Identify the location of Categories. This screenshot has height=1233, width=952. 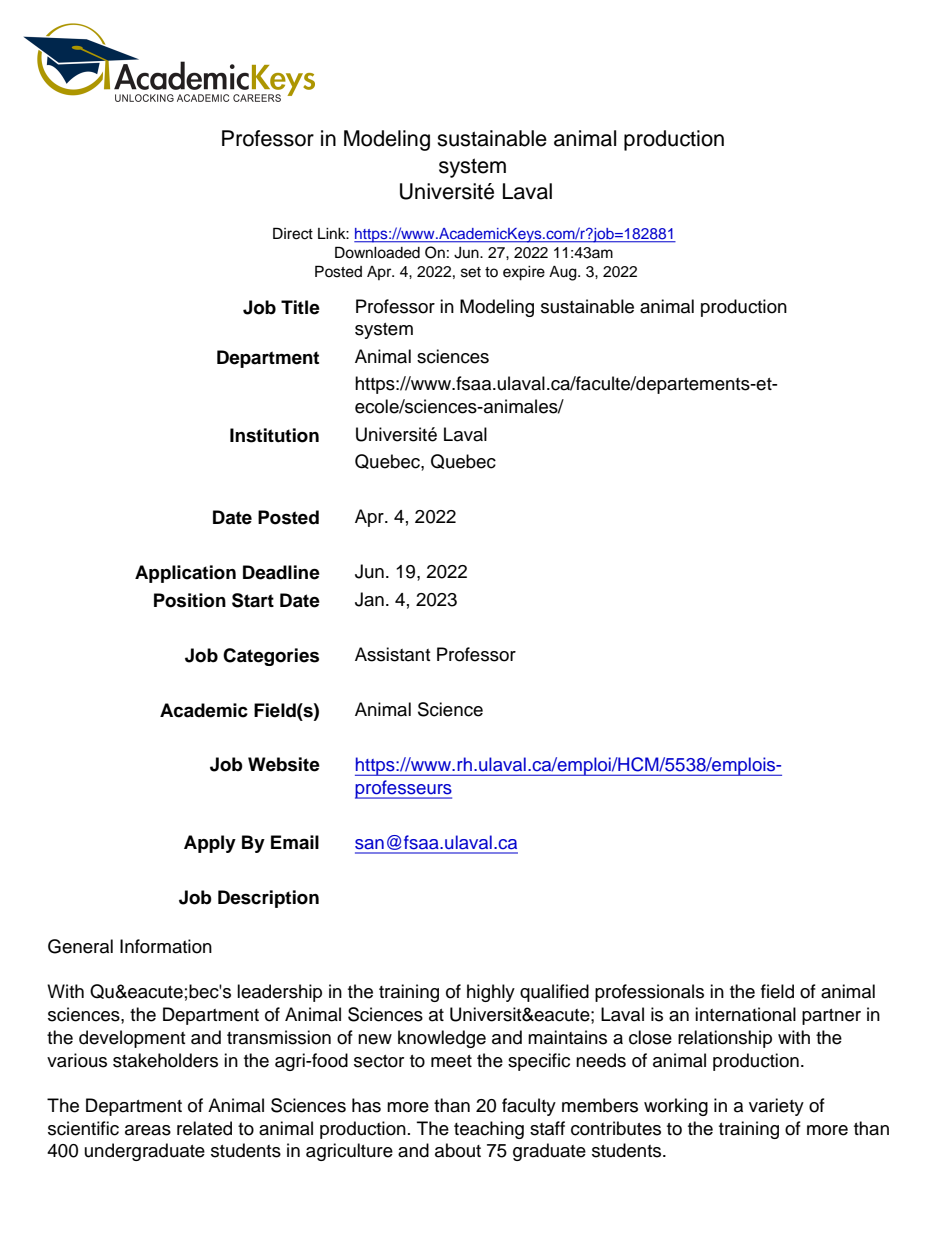
(271, 657).
